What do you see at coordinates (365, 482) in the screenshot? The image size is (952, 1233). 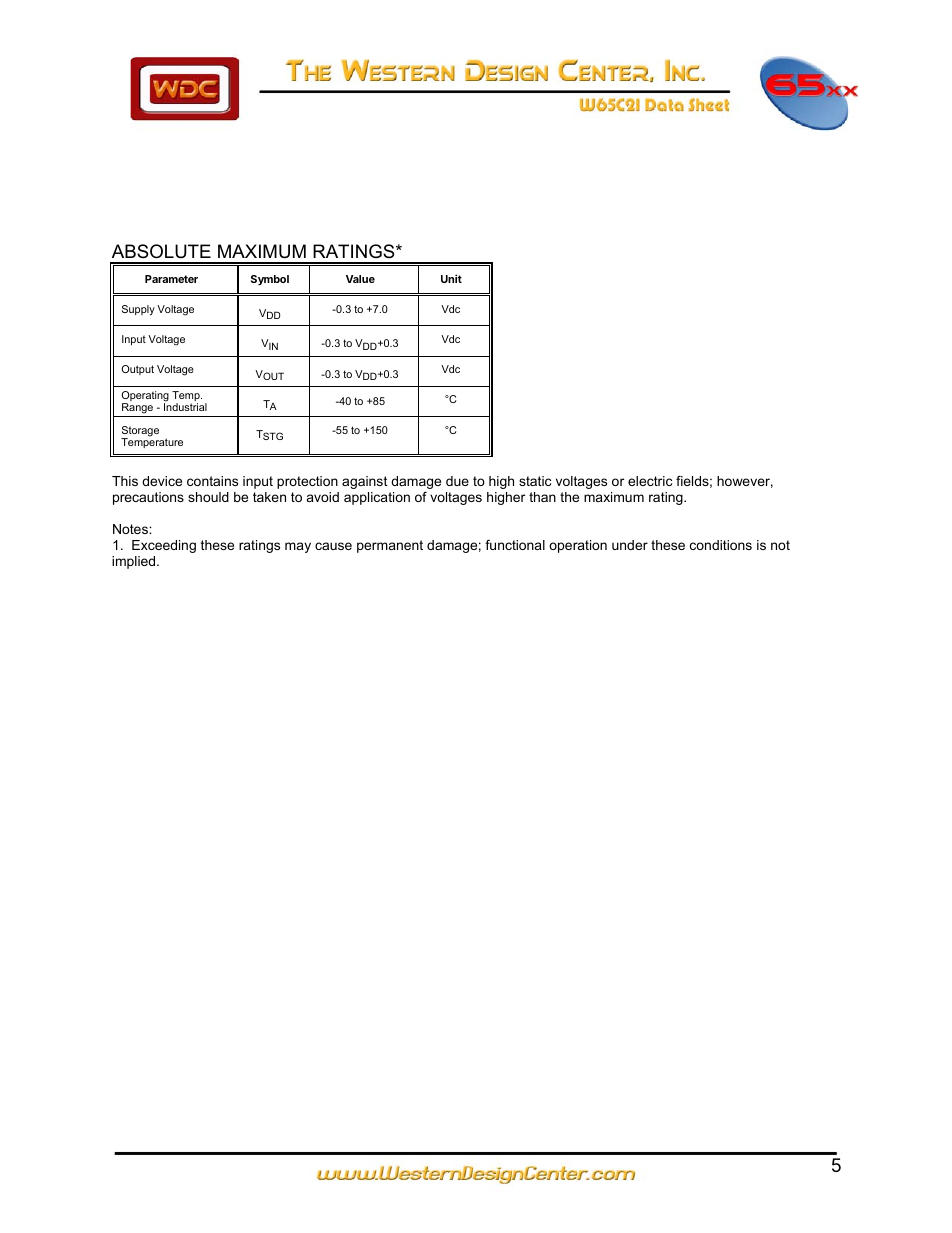 I see `against` at bounding box center [365, 482].
